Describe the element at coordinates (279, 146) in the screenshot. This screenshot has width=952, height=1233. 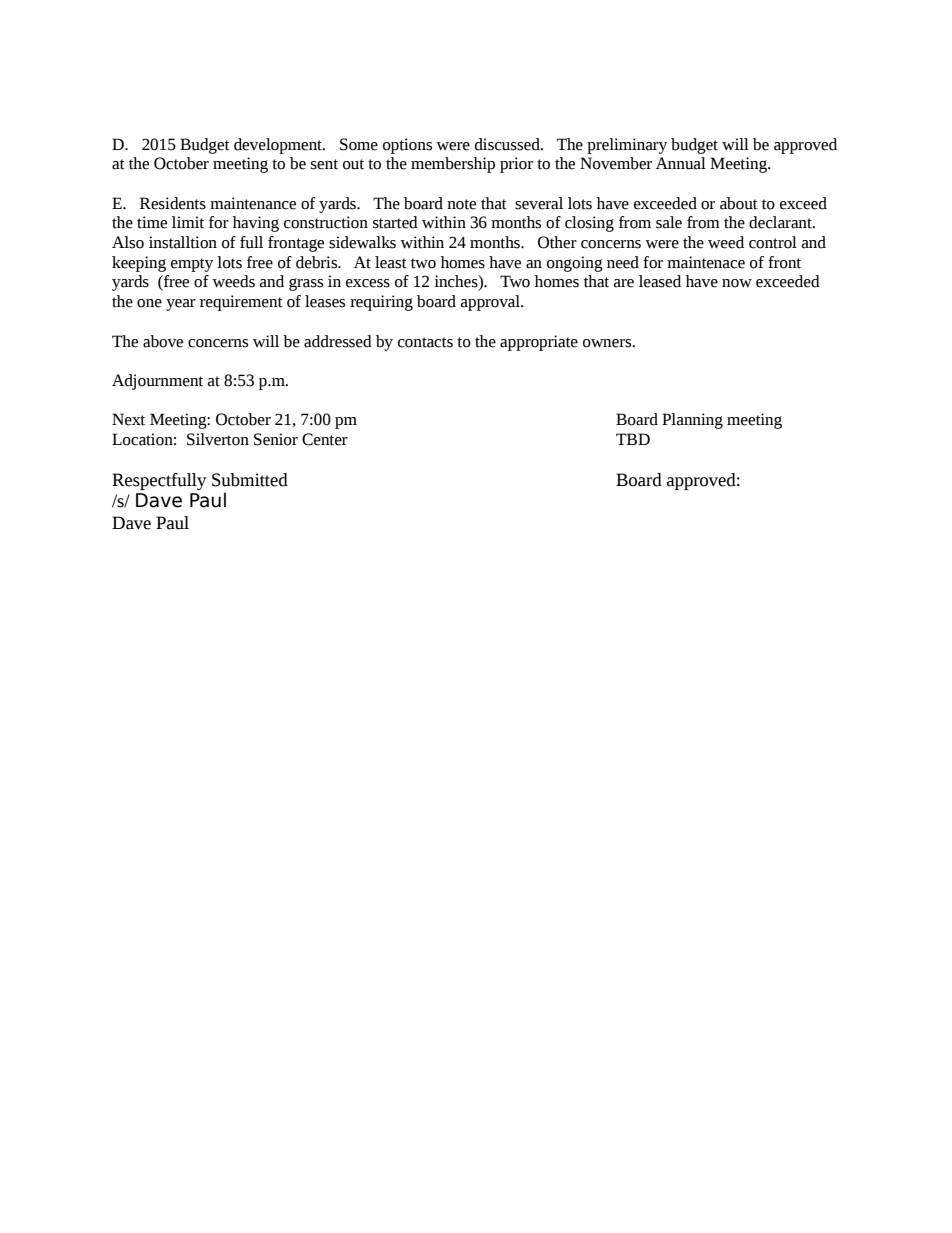
I see `development` at that location.
